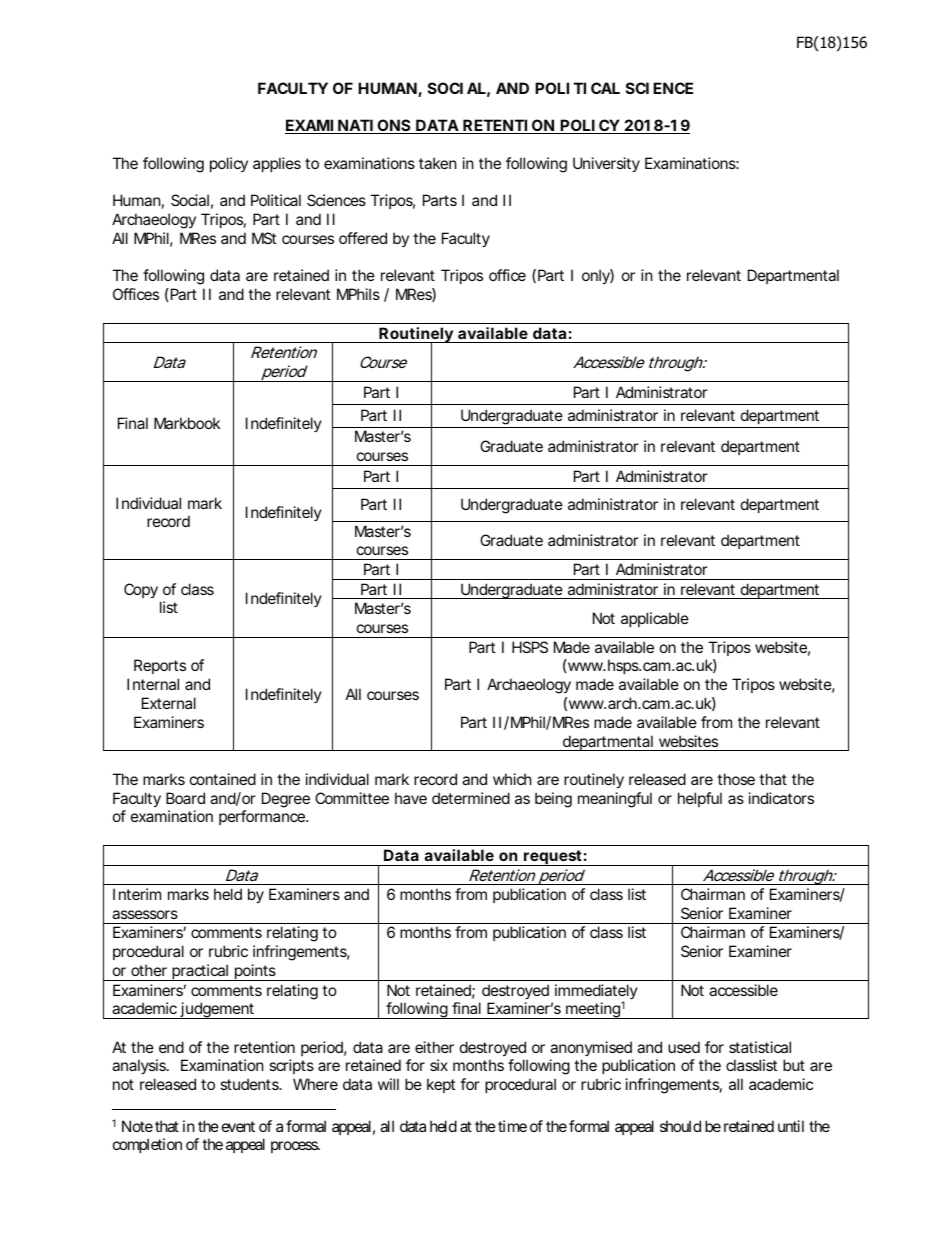 The height and width of the screenshot is (1233, 952). What do you see at coordinates (141, 590) in the screenshot?
I see `Copy` at bounding box center [141, 590].
